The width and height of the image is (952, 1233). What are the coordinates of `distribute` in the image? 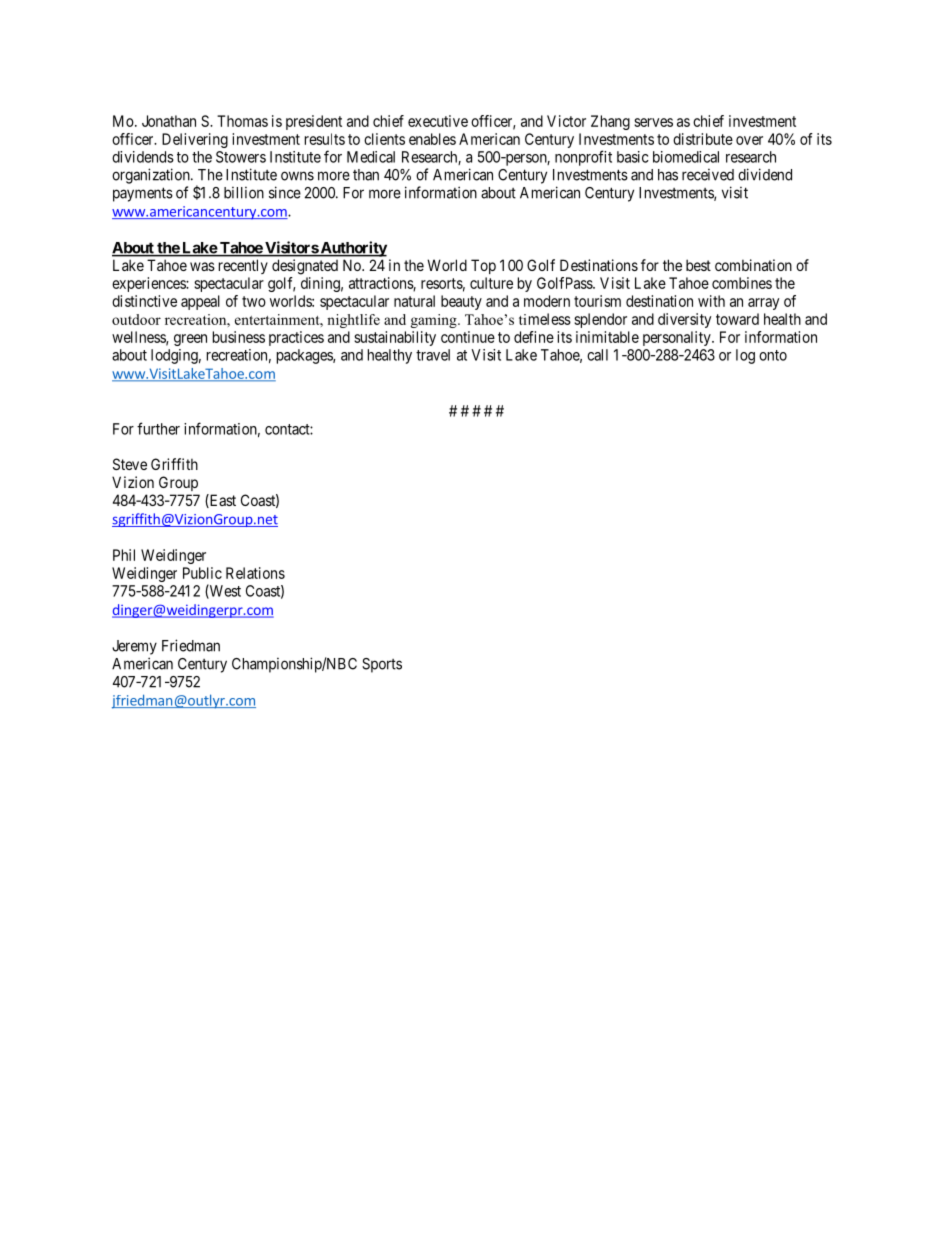 It's located at (703, 139).
